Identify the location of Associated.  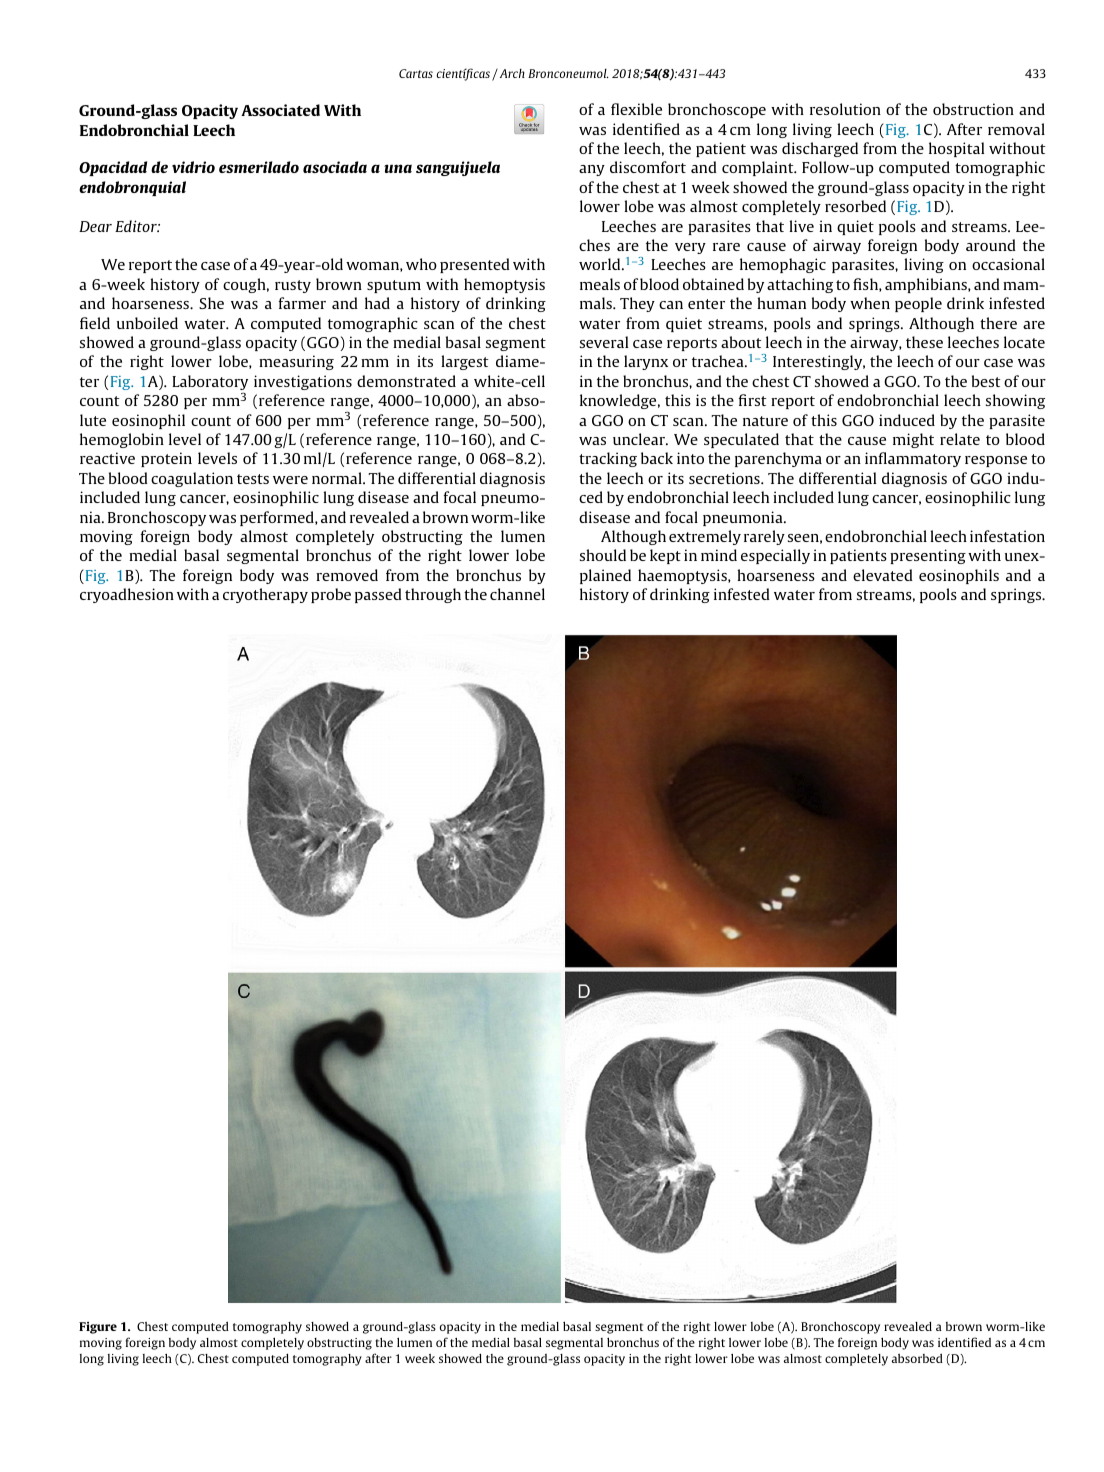
(280, 110).
